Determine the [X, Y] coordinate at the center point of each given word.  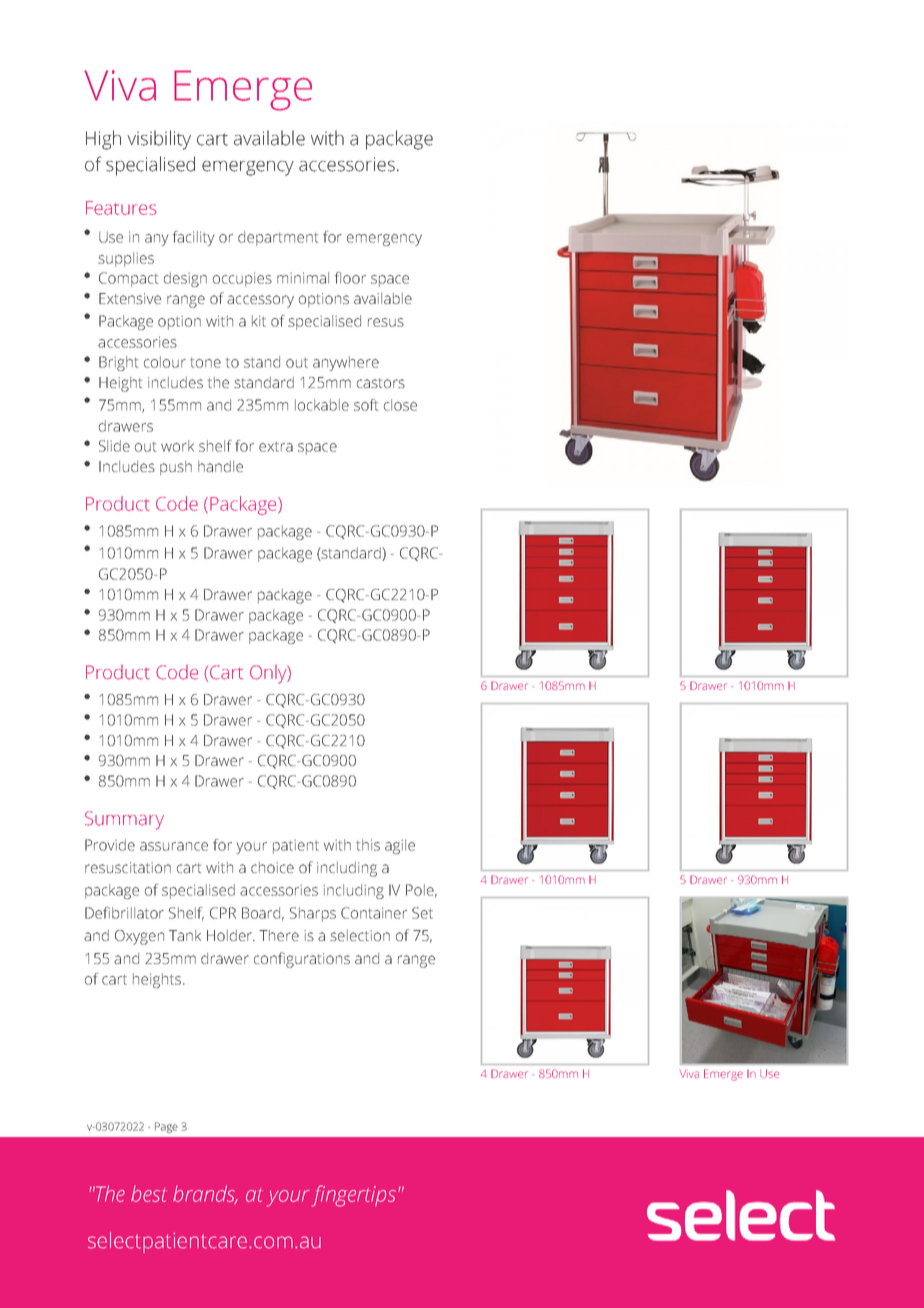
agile [400, 846]
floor [350, 278]
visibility [159, 140]
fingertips [355, 1196]
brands [205, 1194]
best [149, 1194]
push [176, 468]
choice [272, 867]
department [278, 238]
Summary [124, 820]
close [400, 405]
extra [276, 447]
